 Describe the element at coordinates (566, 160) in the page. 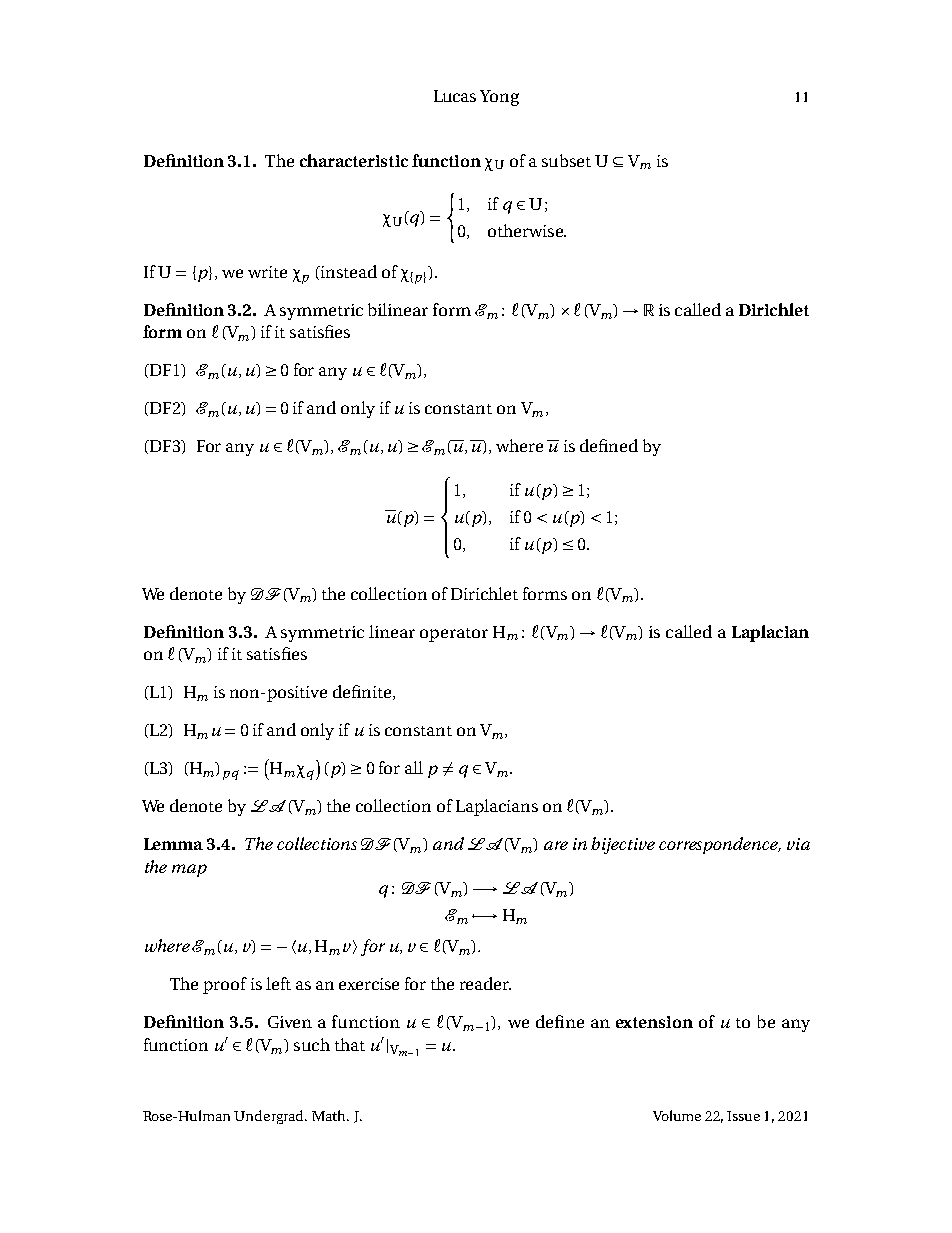

I see `subset` at that location.
